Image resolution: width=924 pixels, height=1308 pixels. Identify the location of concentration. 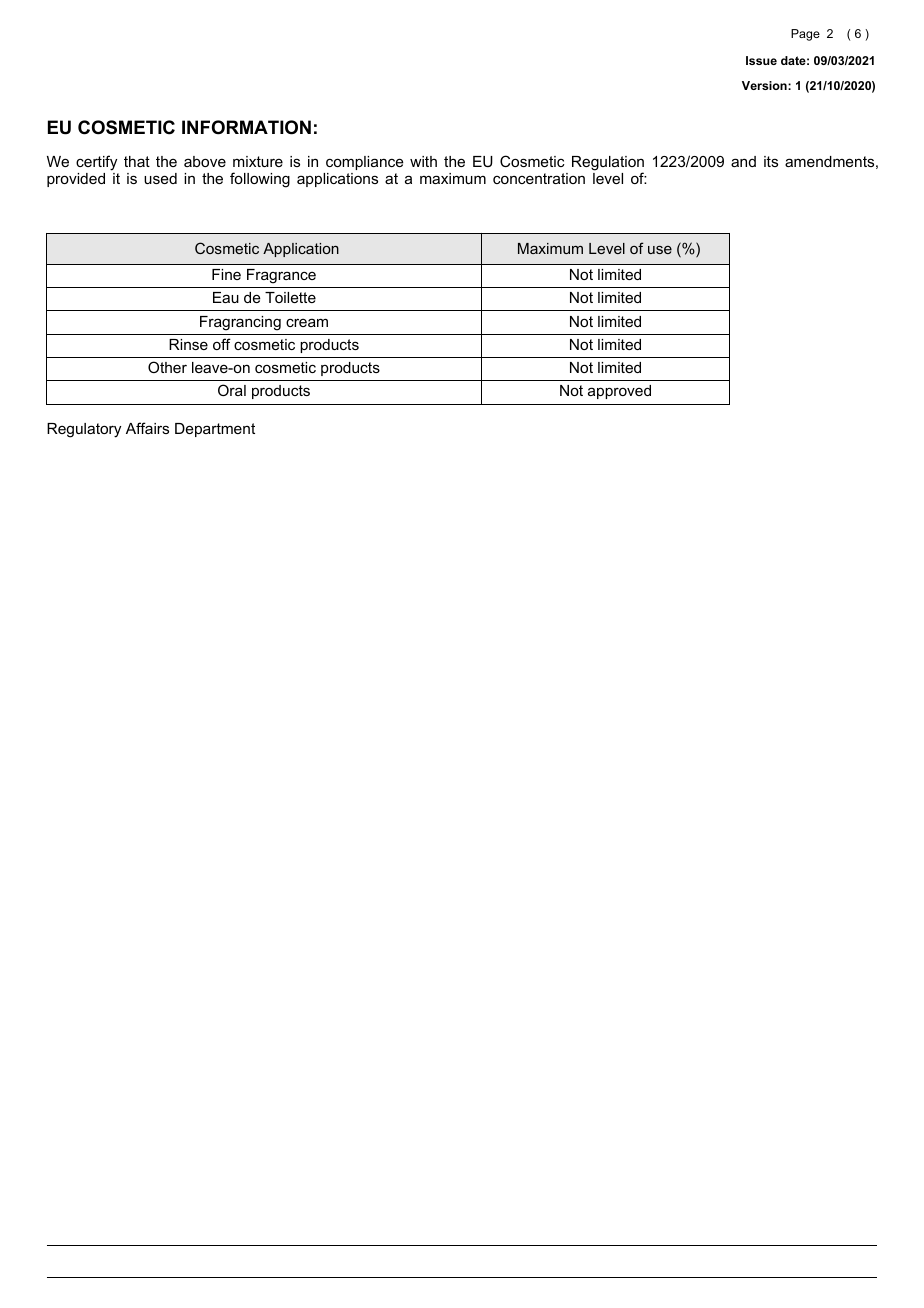
(539, 178).
